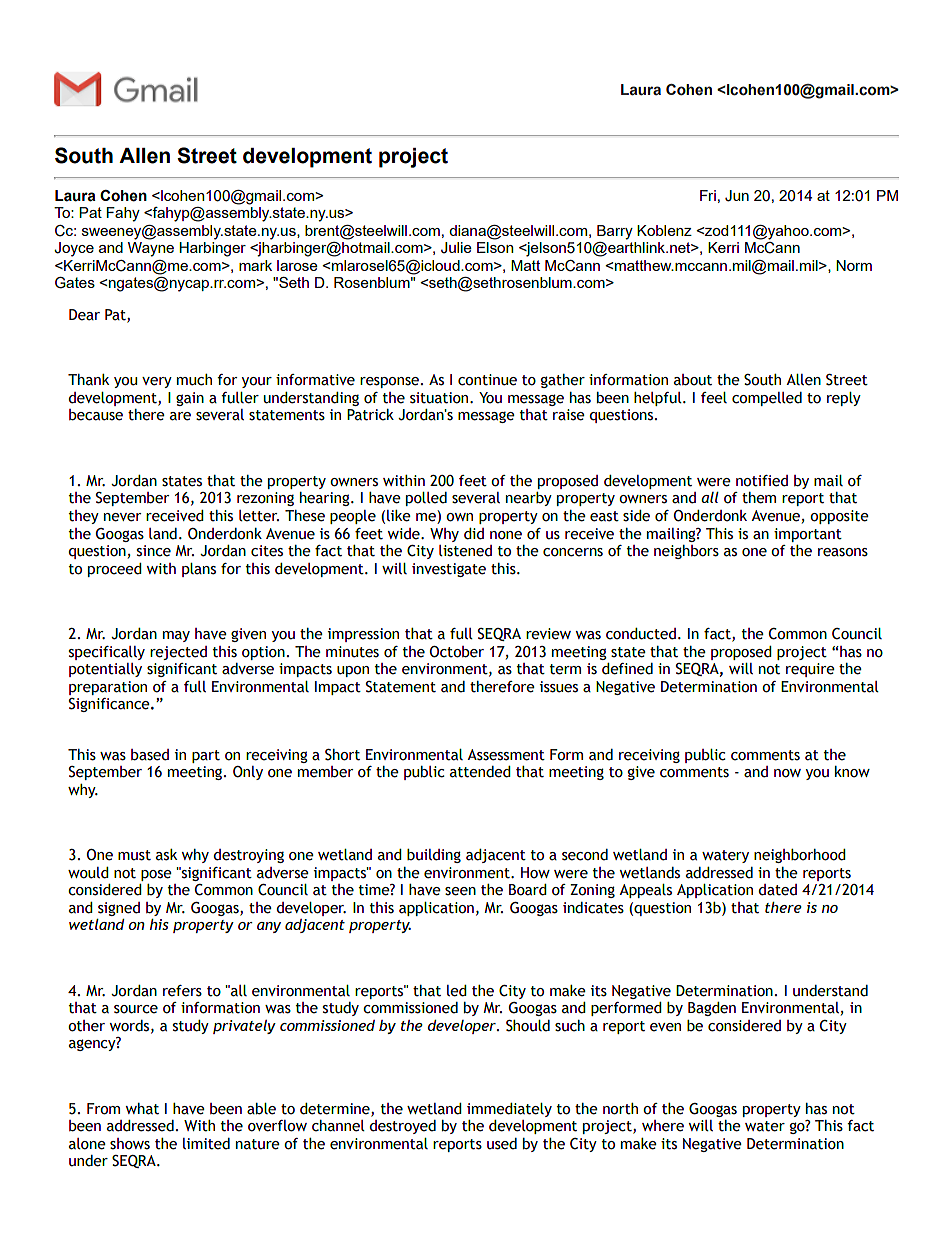  What do you see at coordinates (737, 196) in the screenshot?
I see `Jun` at bounding box center [737, 196].
